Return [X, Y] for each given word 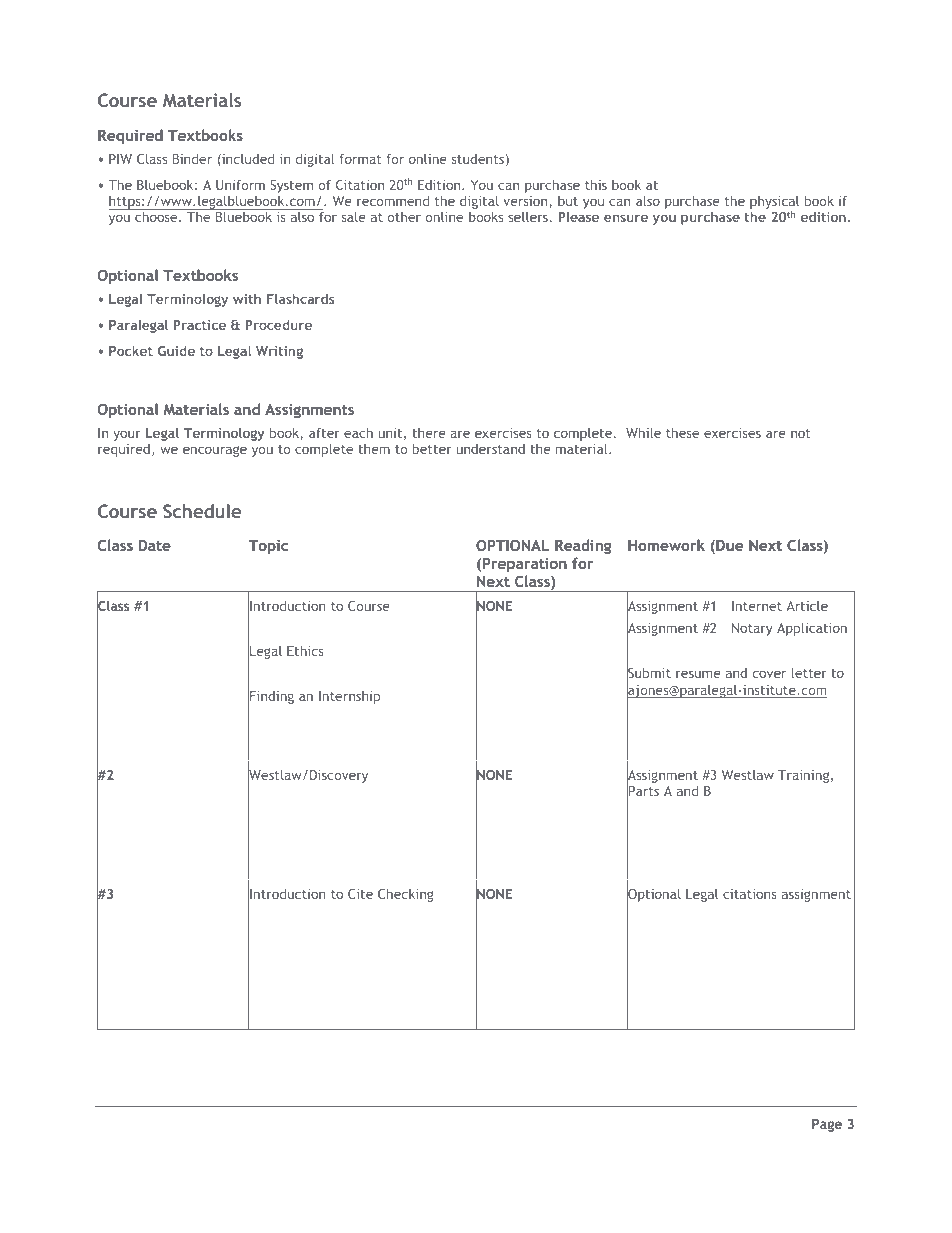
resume [698, 674]
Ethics [305, 650]
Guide [176, 351]
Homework [666, 545]
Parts [643, 791]
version [526, 202]
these [682, 432]
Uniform [240, 185]
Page [827, 1125]
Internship [349, 697]
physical [774, 204]
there [429, 433]
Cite [360, 894]
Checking [406, 895]
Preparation [525, 565]
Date [155, 545]
